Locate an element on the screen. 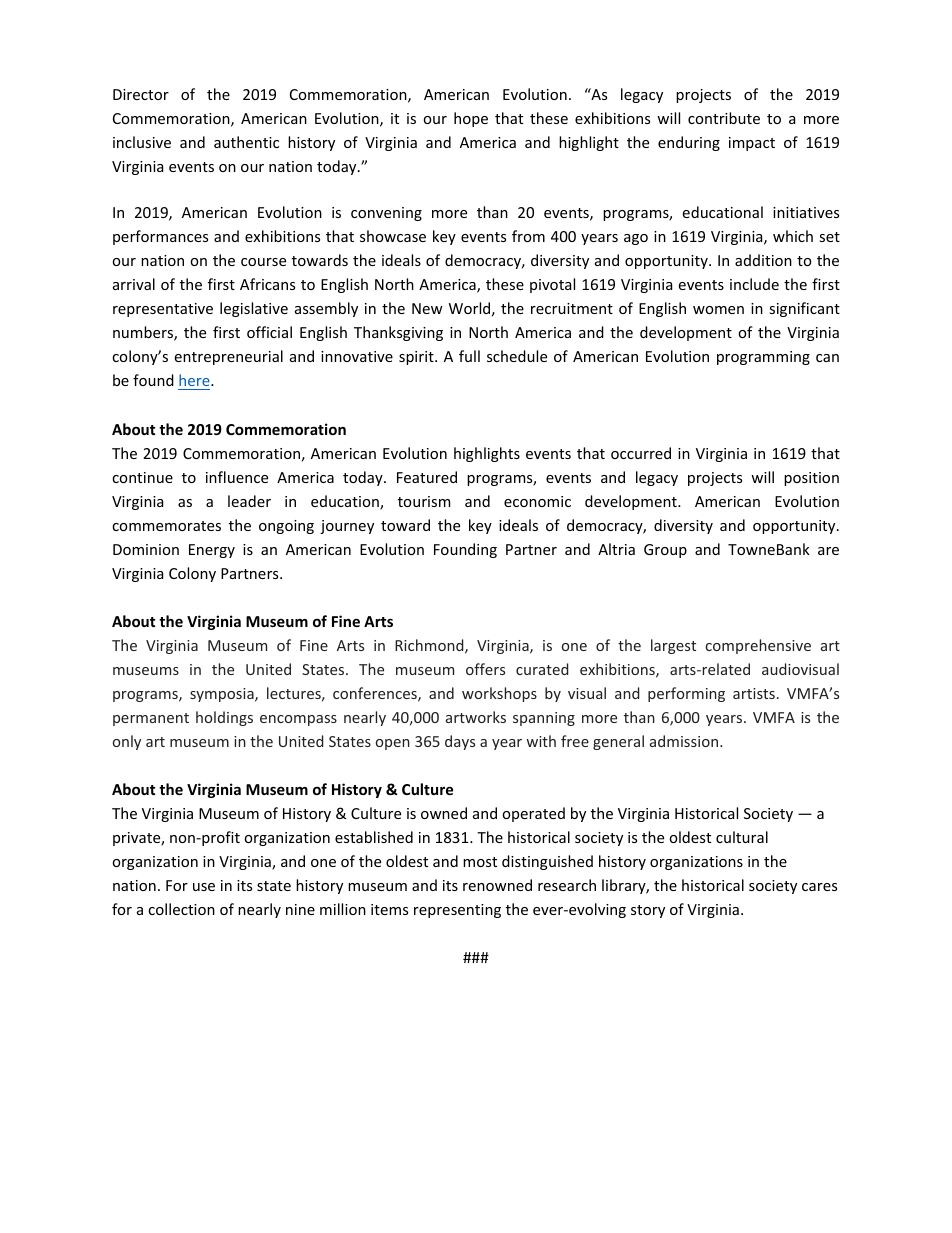 Image resolution: width=952 pixels, height=1233 pixels. tourism is located at coordinates (424, 501).
